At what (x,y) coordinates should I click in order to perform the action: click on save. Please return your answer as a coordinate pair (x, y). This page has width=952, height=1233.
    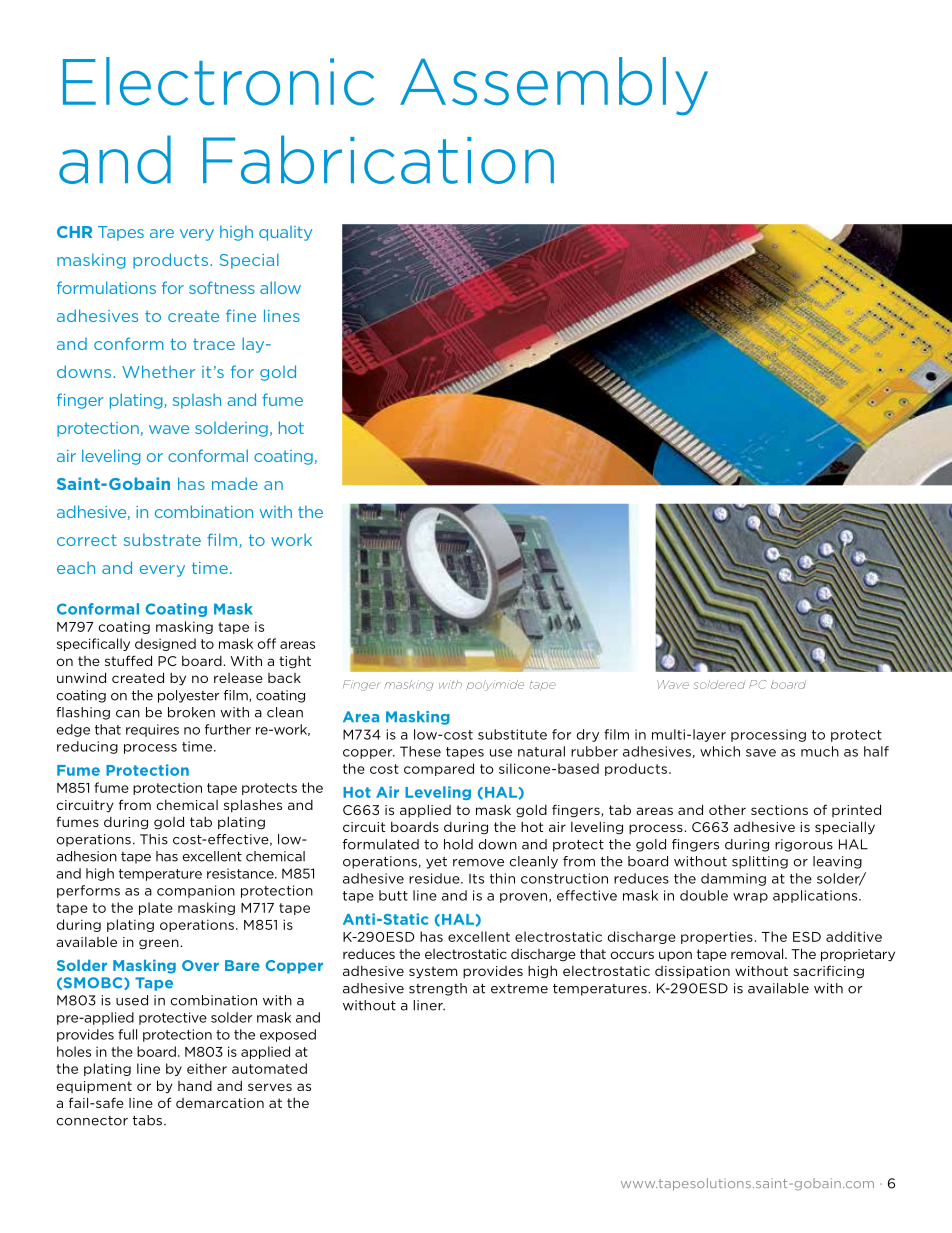
    Looking at the image, I should click on (761, 753).
